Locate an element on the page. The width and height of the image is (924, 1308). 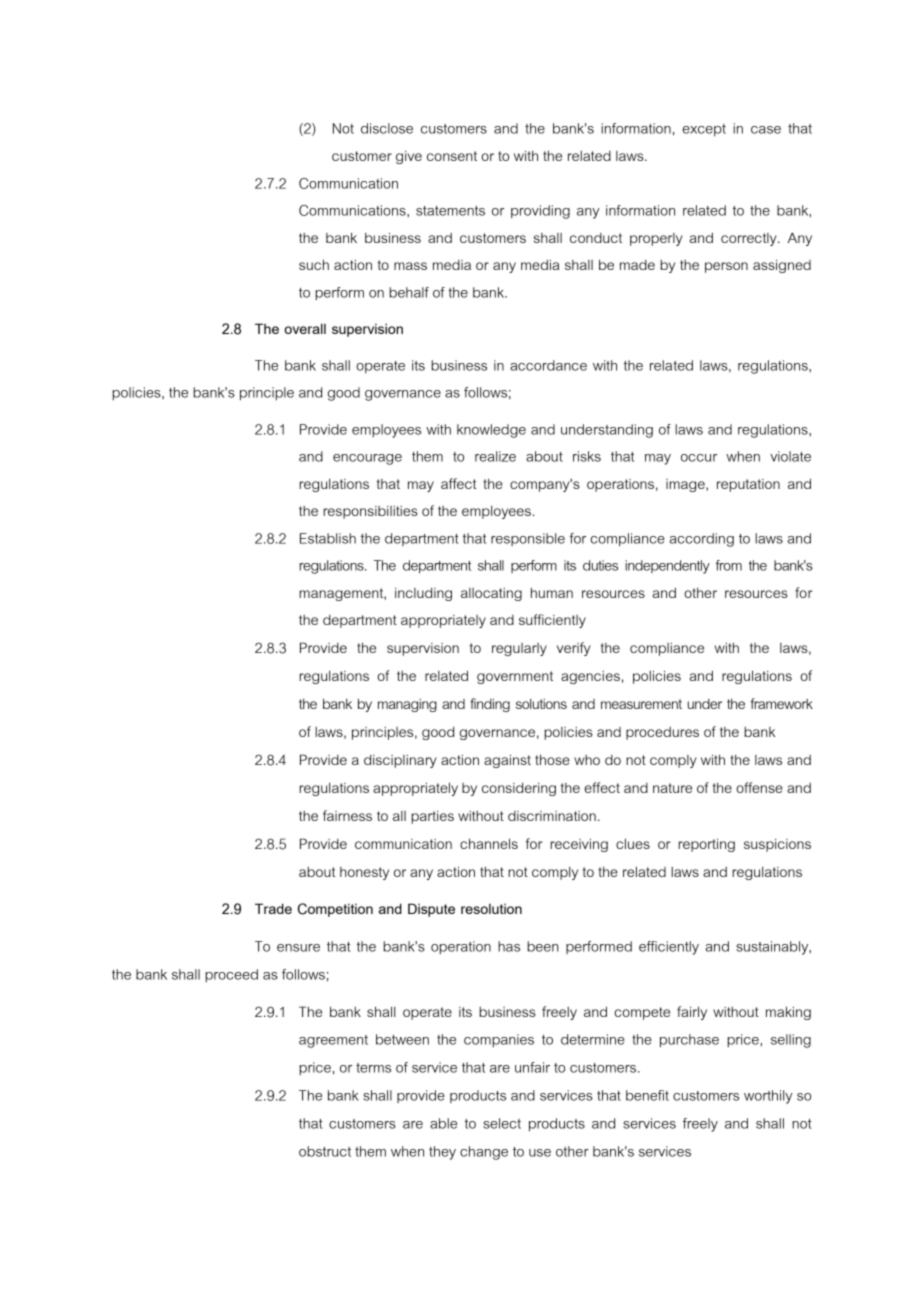
knowledge is located at coordinates (491, 431).
